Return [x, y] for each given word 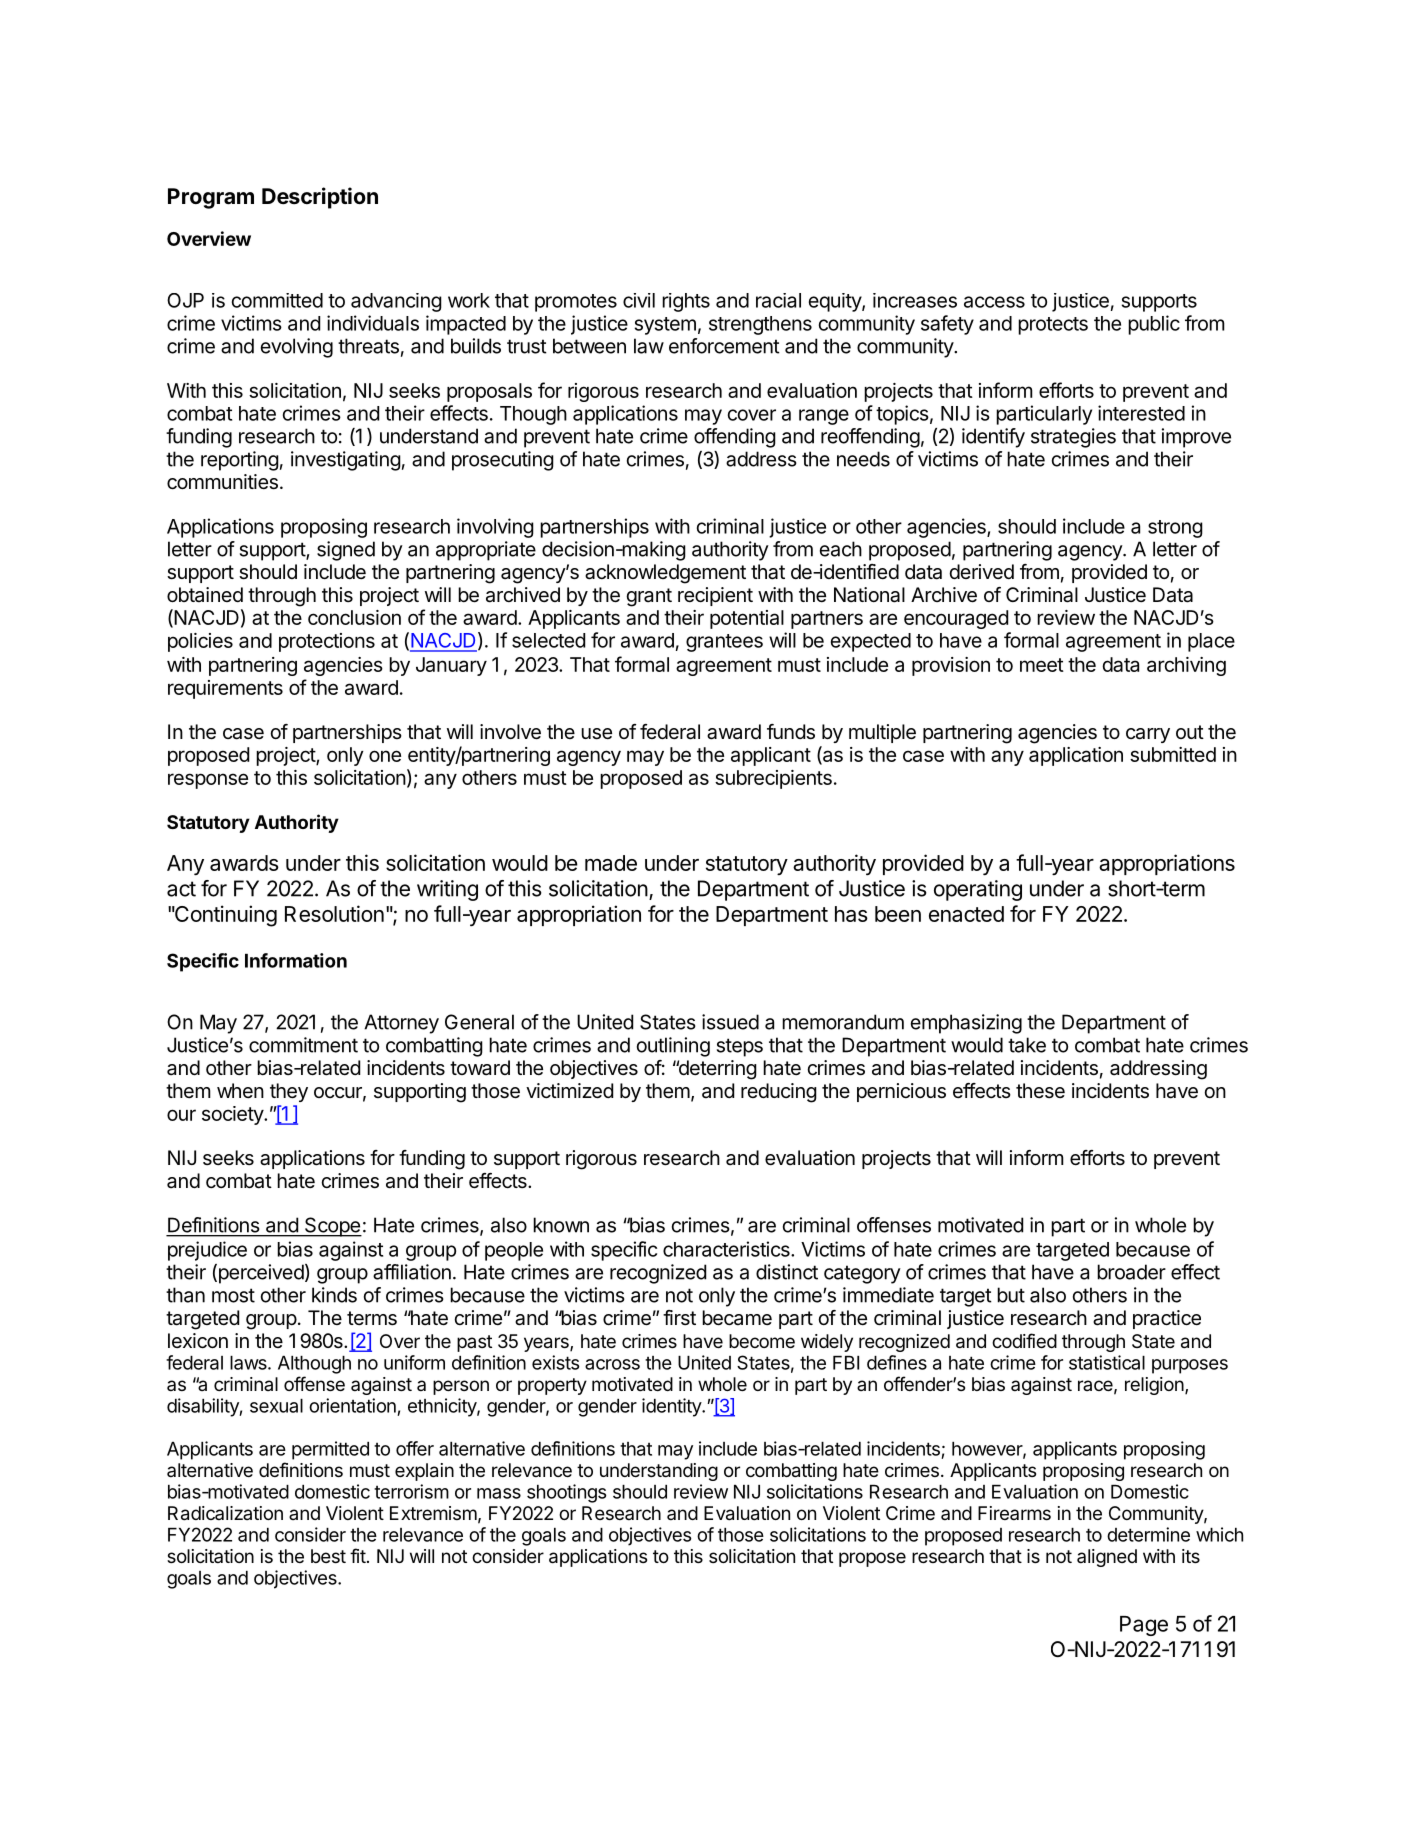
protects [1053, 326]
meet [1042, 665]
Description [320, 198]
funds [791, 732]
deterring [716, 1070]
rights [686, 302]
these [1040, 1090]
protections [327, 642]
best [328, 1556]
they [289, 1092]
